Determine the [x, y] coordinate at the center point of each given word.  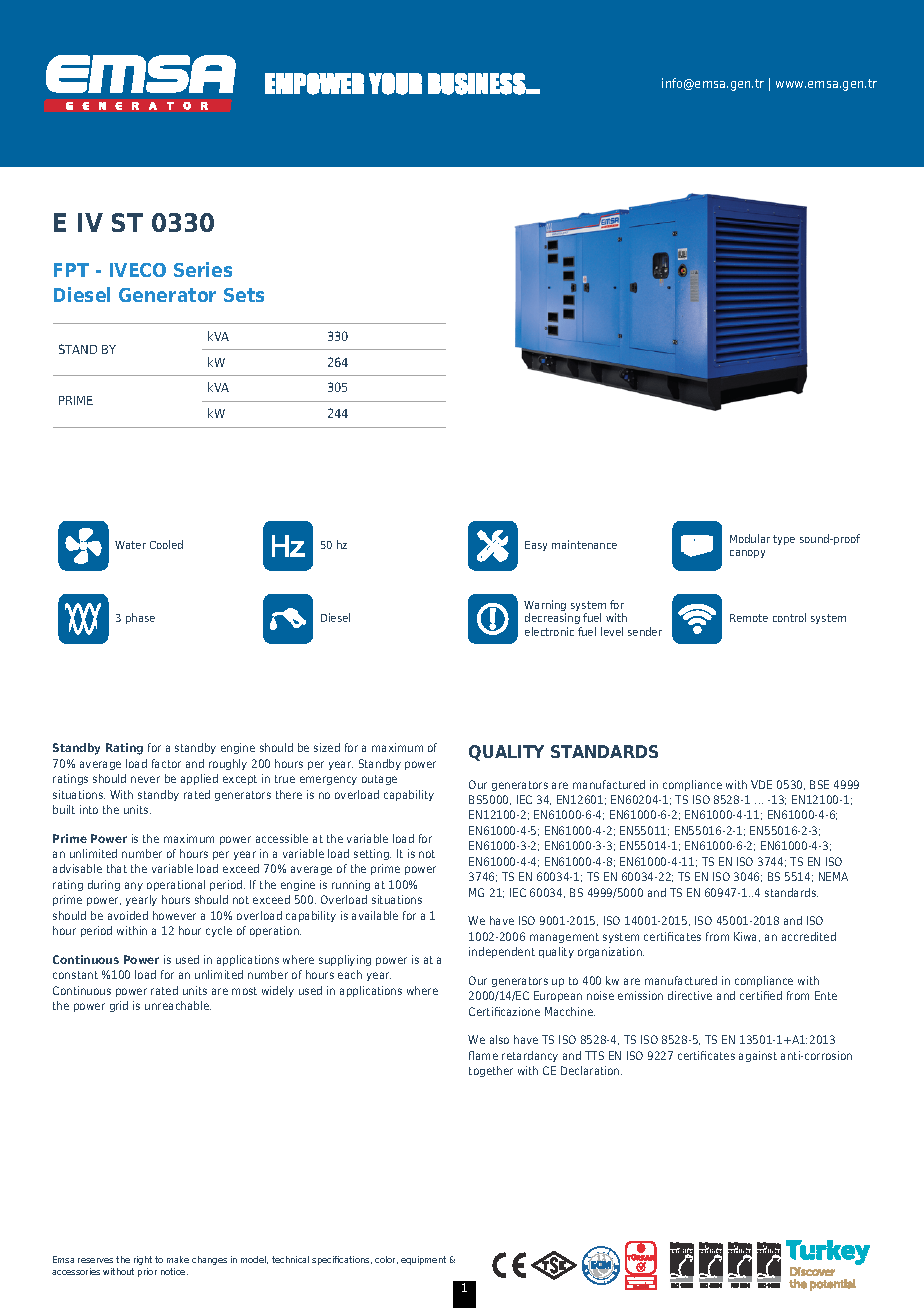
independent [502, 952]
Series [203, 269]
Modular [750, 538]
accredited [809, 936]
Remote [749, 618]
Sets [244, 295]
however [174, 915]
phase [140, 618]
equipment [423, 1260]
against [758, 1056]
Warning [545, 607]
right [143, 1260]
